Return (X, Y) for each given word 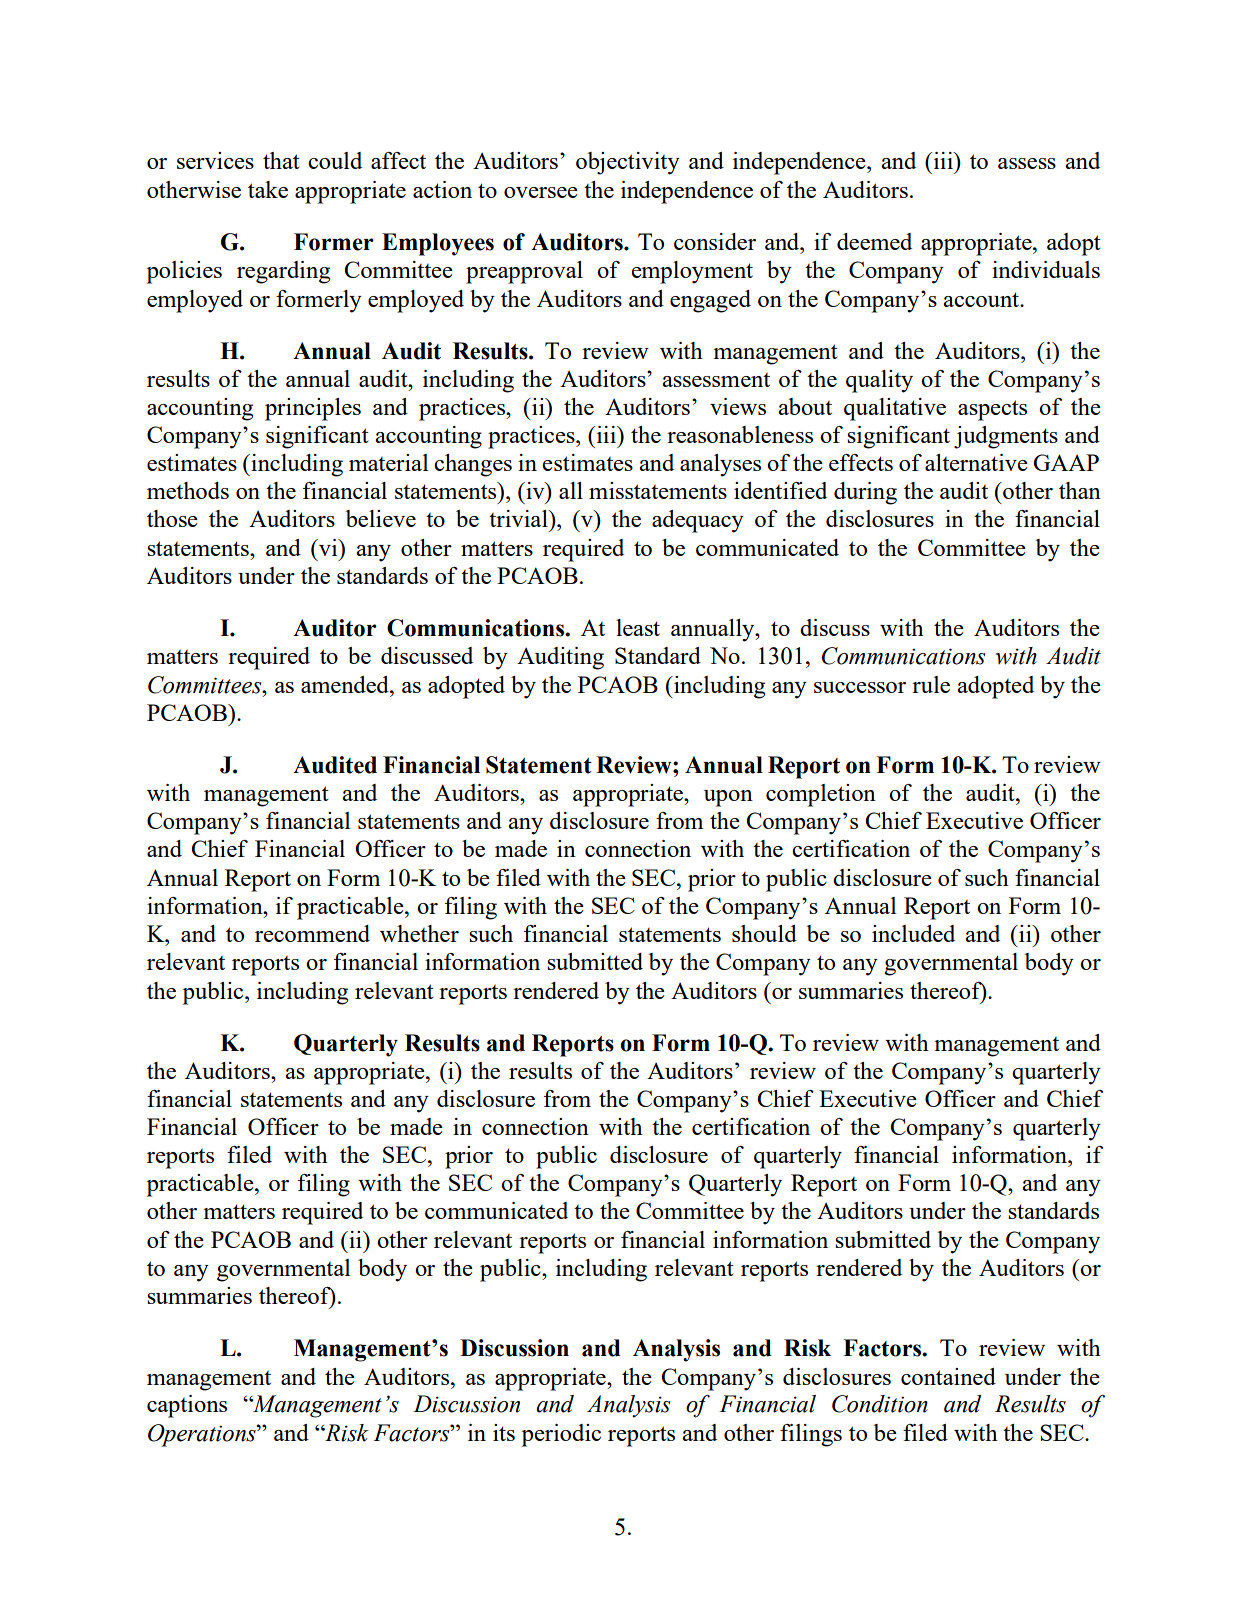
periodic (561, 1435)
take (268, 189)
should (764, 933)
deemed (874, 241)
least (638, 627)
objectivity (628, 163)
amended (346, 684)
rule (931, 684)
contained (948, 1376)
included (913, 933)
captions (187, 1406)
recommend (312, 933)
